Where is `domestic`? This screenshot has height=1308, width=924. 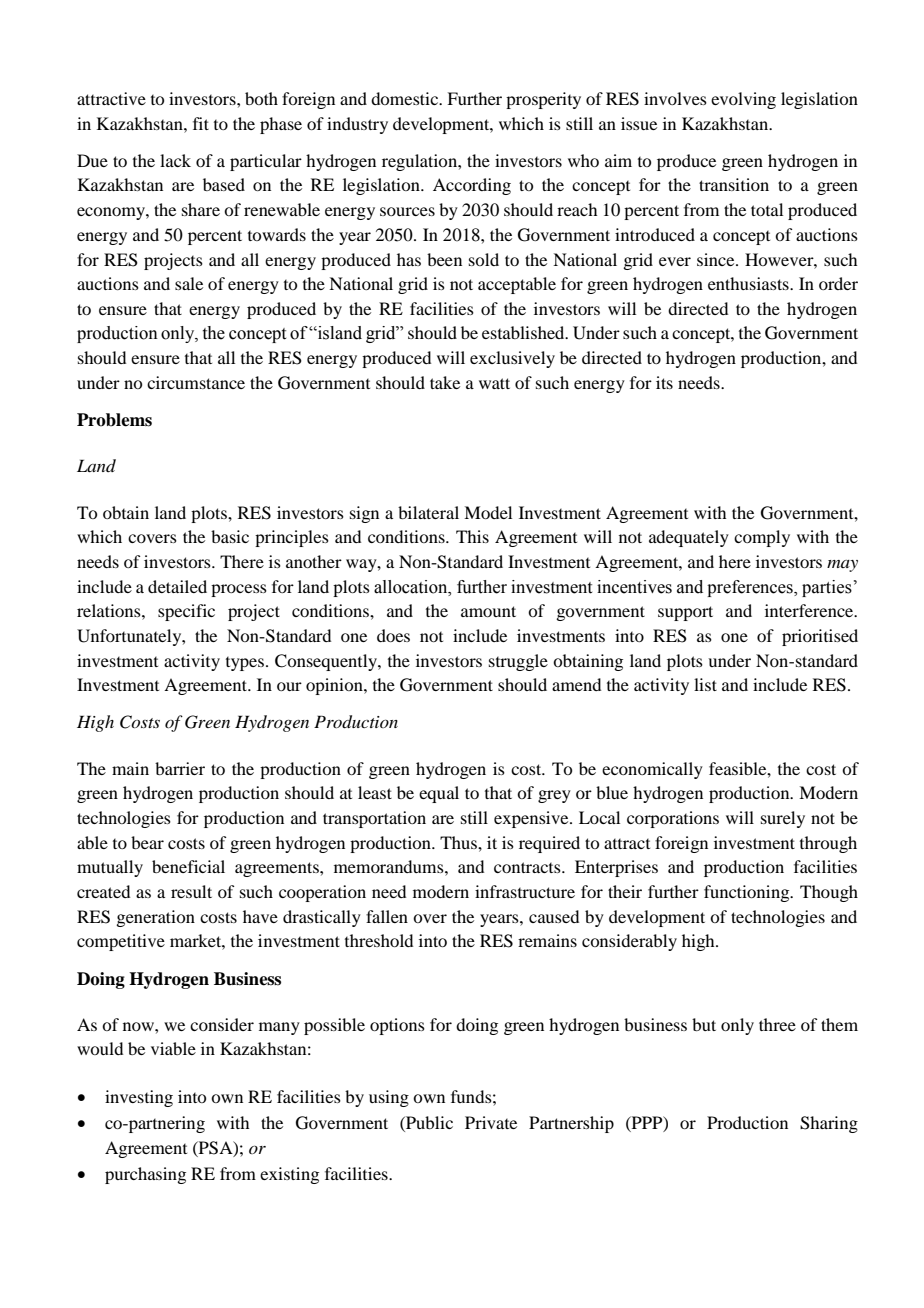 domestic is located at coordinates (406, 98).
